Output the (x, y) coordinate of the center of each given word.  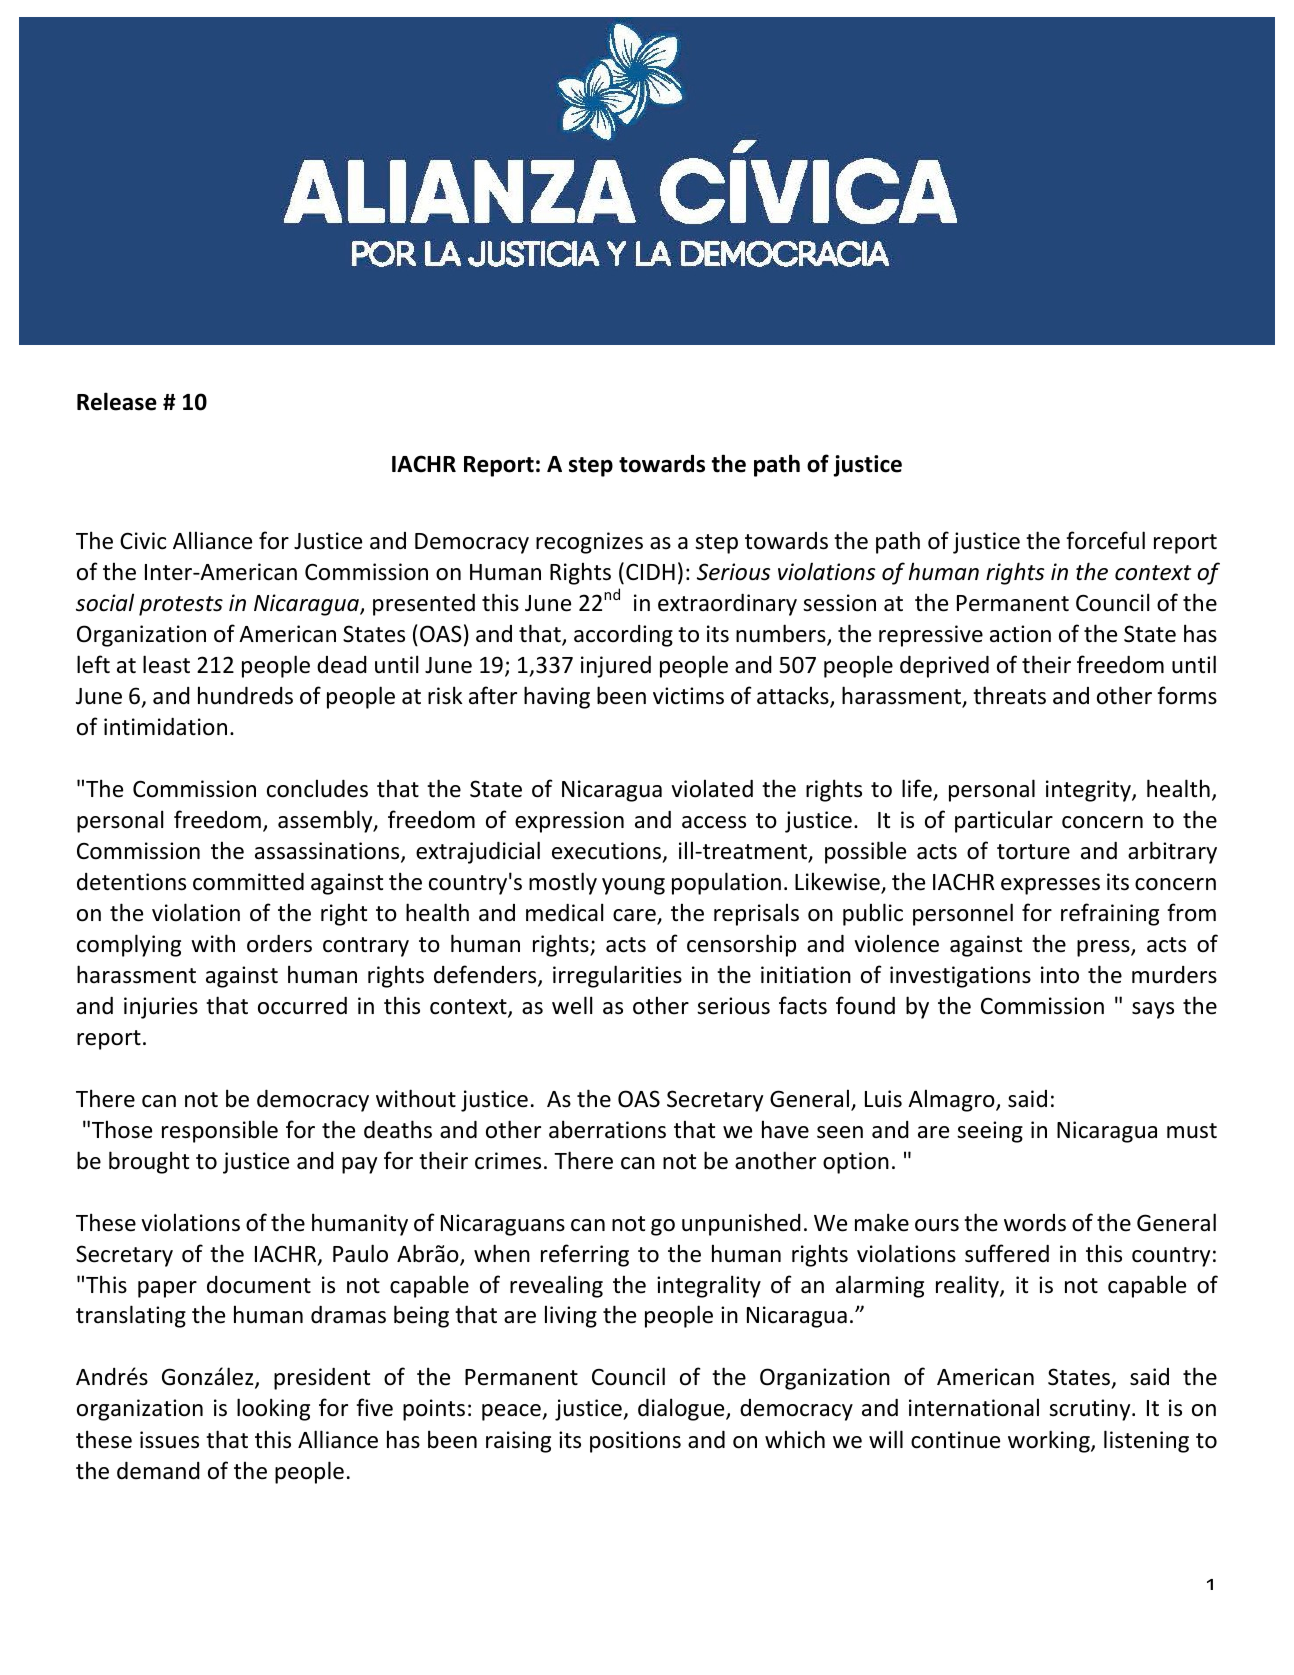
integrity (1089, 791)
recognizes (589, 543)
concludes (317, 788)
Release (117, 401)
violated (712, 788)
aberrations (607, 1129)
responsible (220, 1131)
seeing (990, 1132)
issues (169, 1440)
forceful (1105, 540)
